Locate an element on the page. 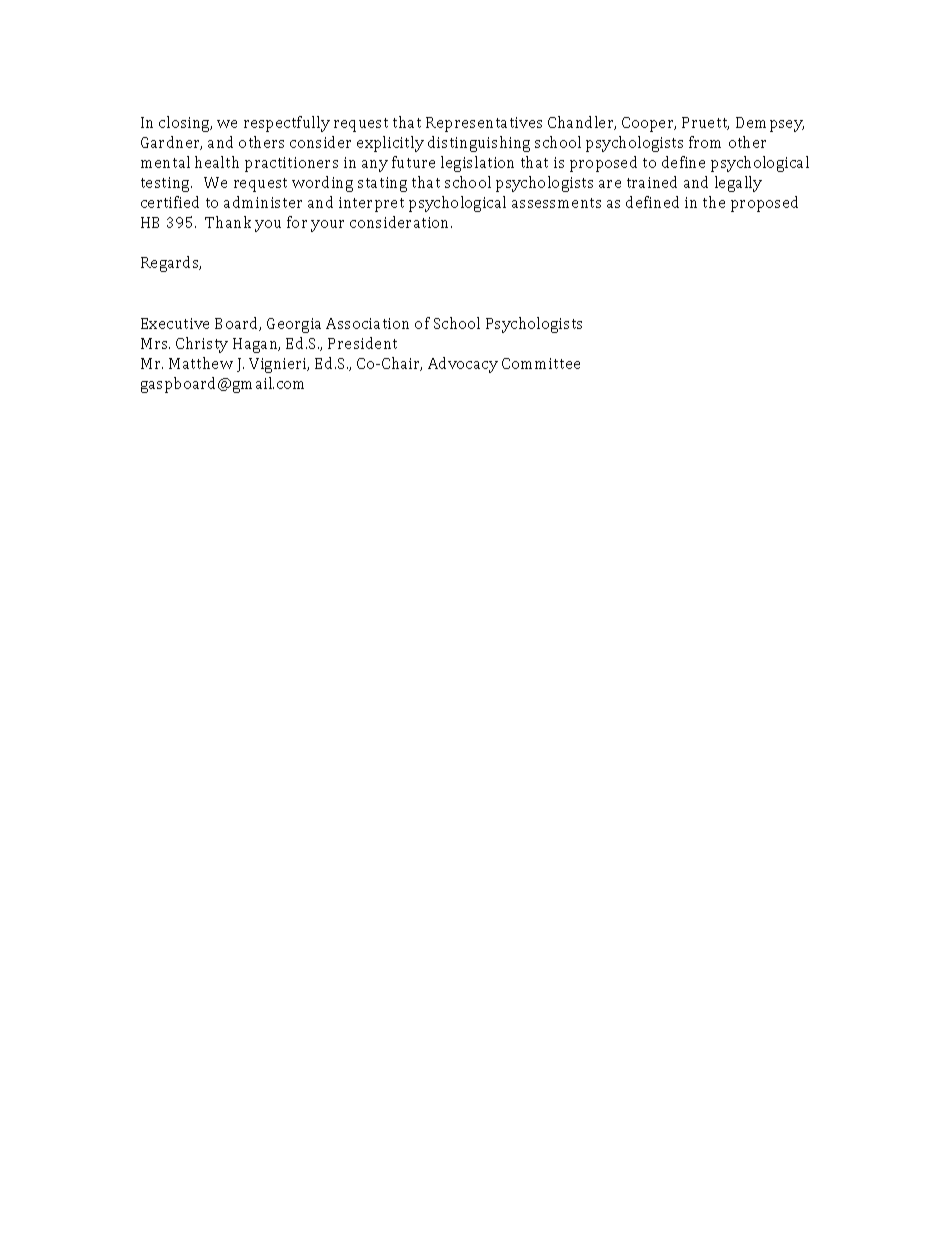 This image has height=1233, width=952. legally is located at coordinates (738, 184).
